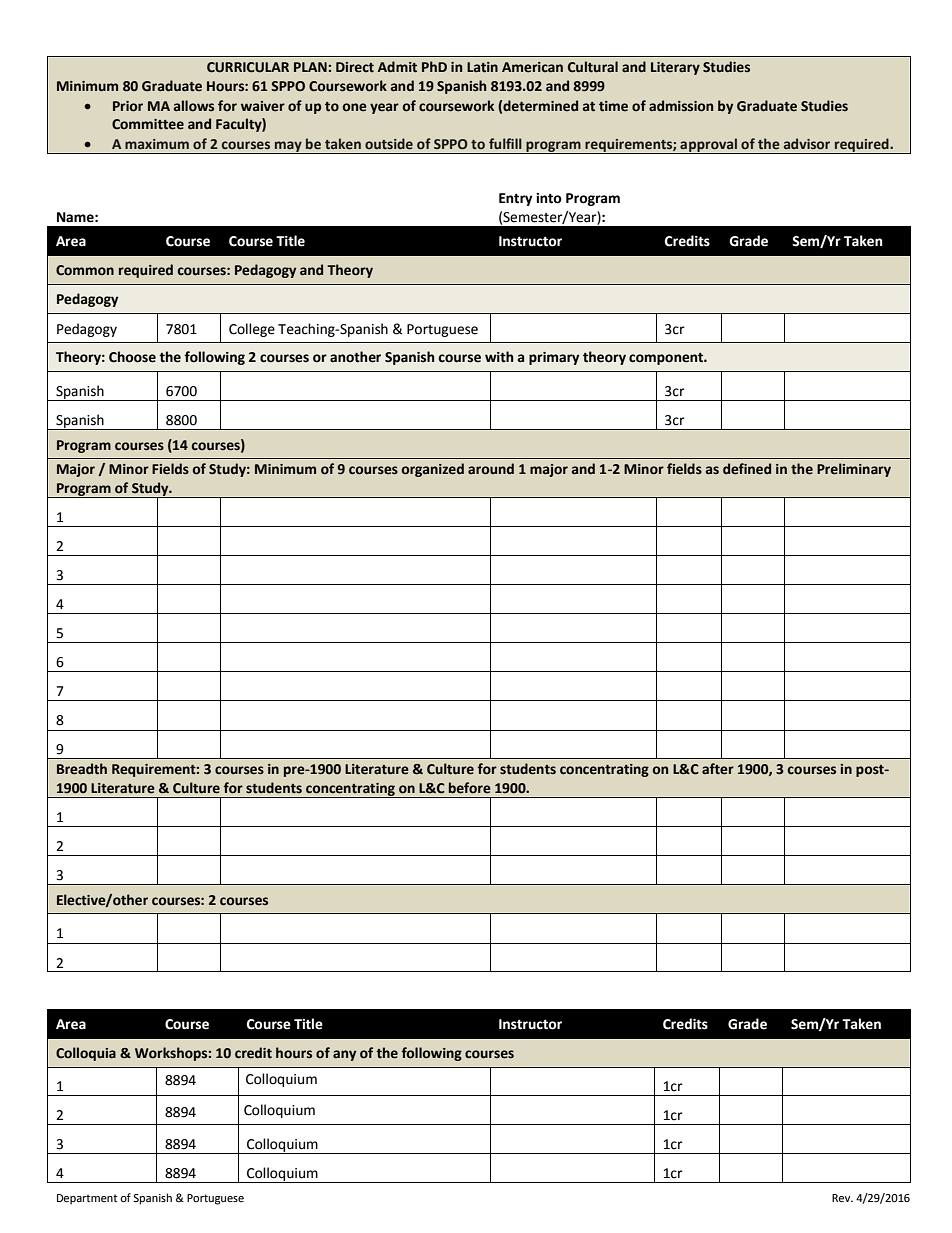 The width and height of the page is (952, 1233). I want to click on around, so click(491, 469).
